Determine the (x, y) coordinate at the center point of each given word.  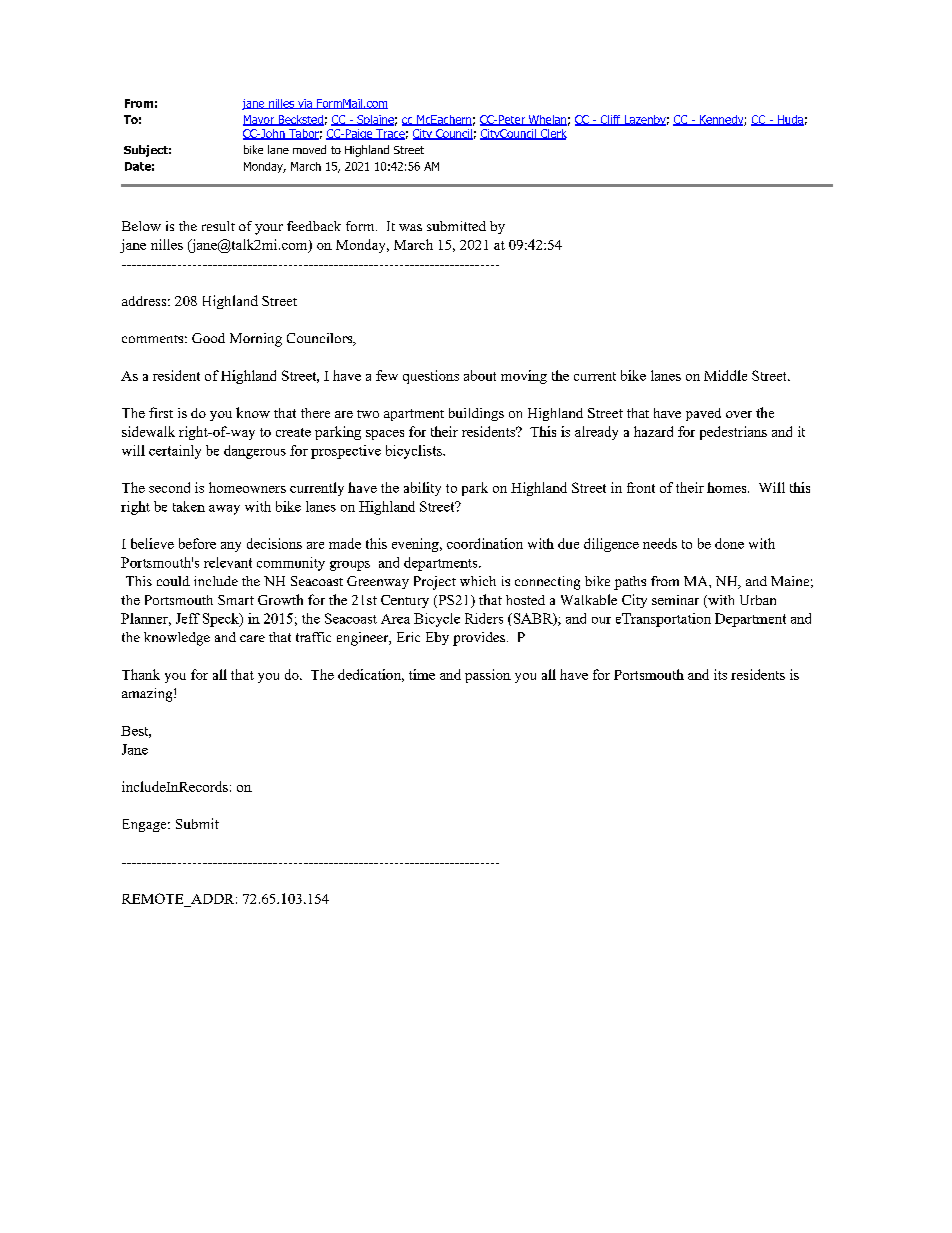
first (161, 412)
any (231, 547)
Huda (789, 120)
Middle (725, 375)
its (720, 674)
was (410, 227)
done (729, 543)
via (304, 104)
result (218, 226)
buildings (476, 414)
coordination (485, 543)
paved (703, 414)
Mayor (260, 120)
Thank (141, 674)
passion (488, 676)
